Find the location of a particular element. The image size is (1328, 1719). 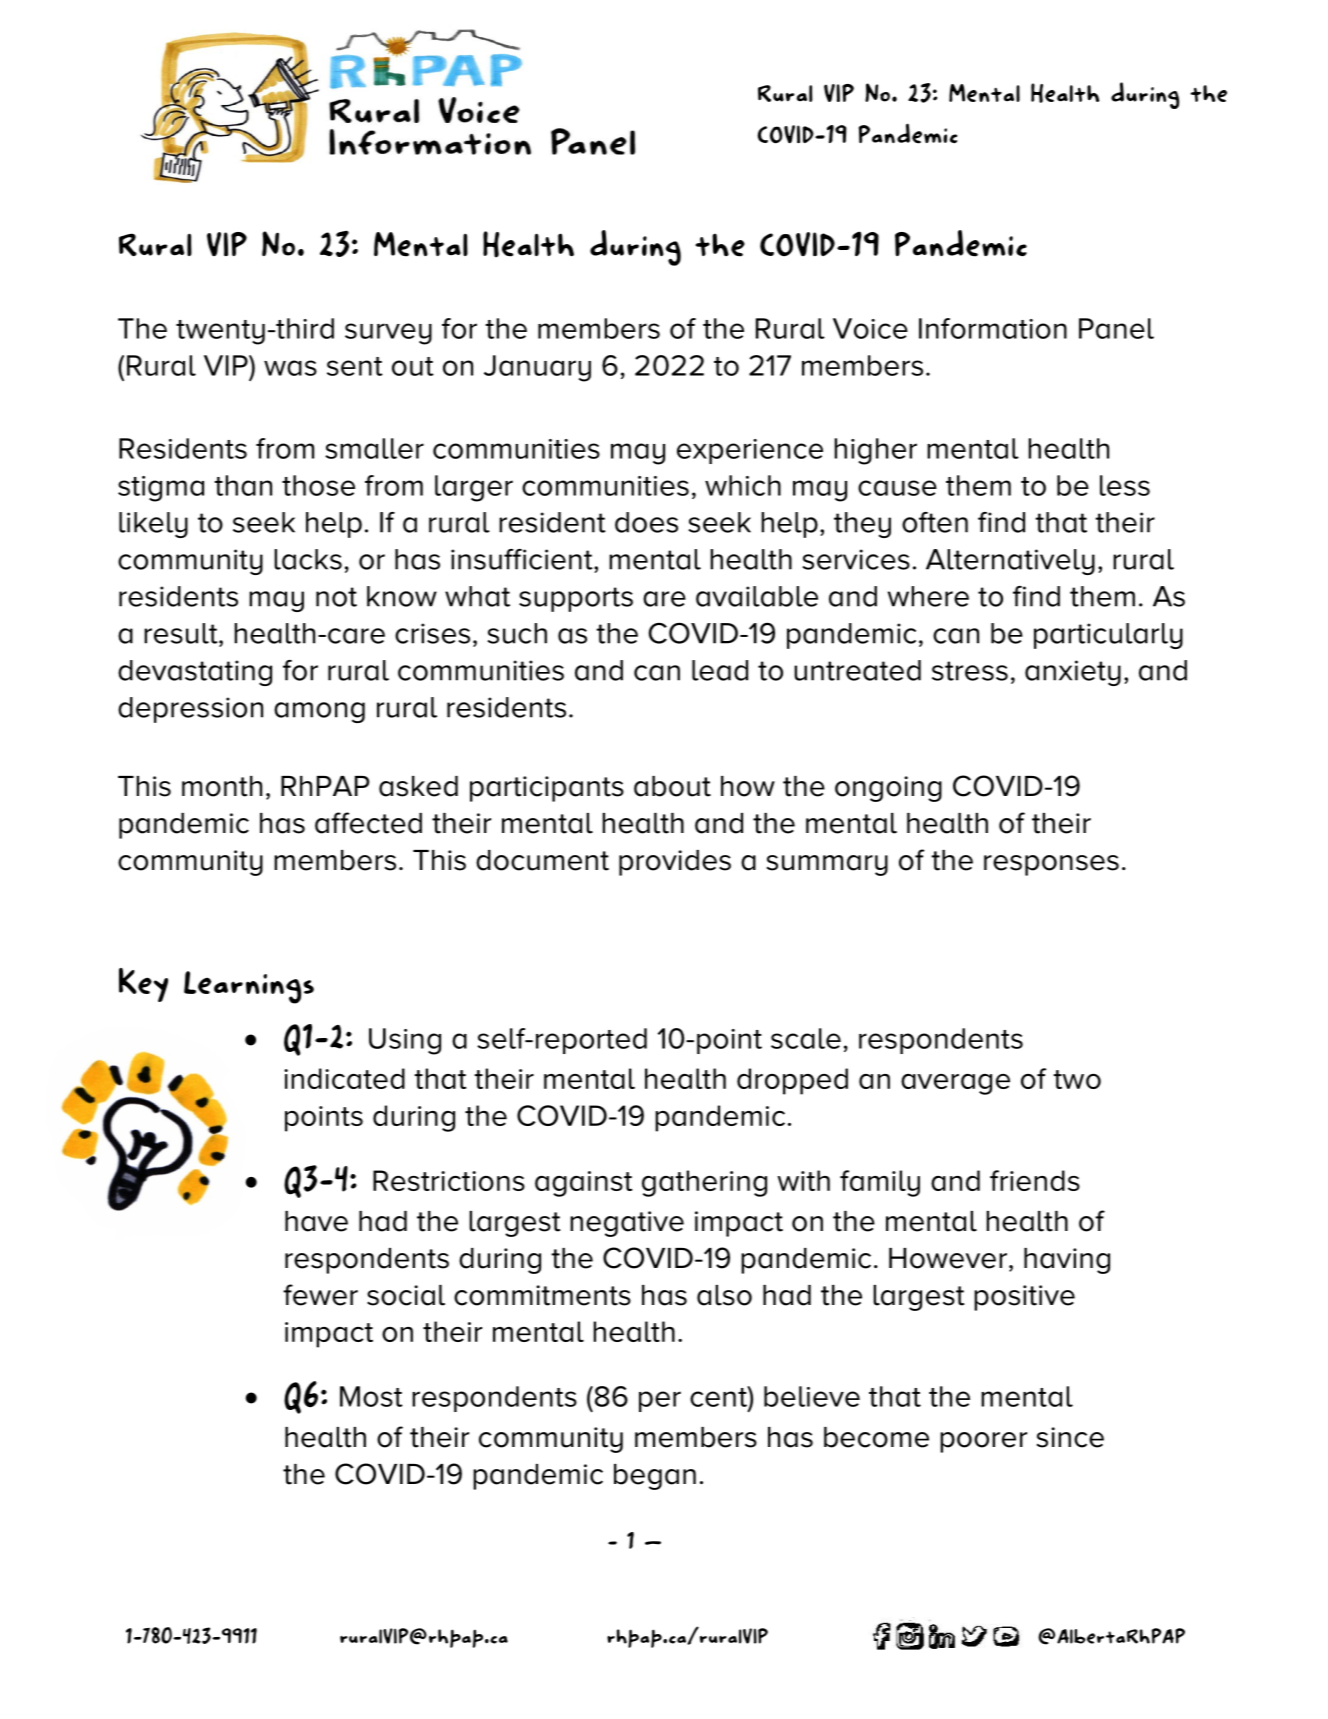

was is located at coordinates (290, 368).
